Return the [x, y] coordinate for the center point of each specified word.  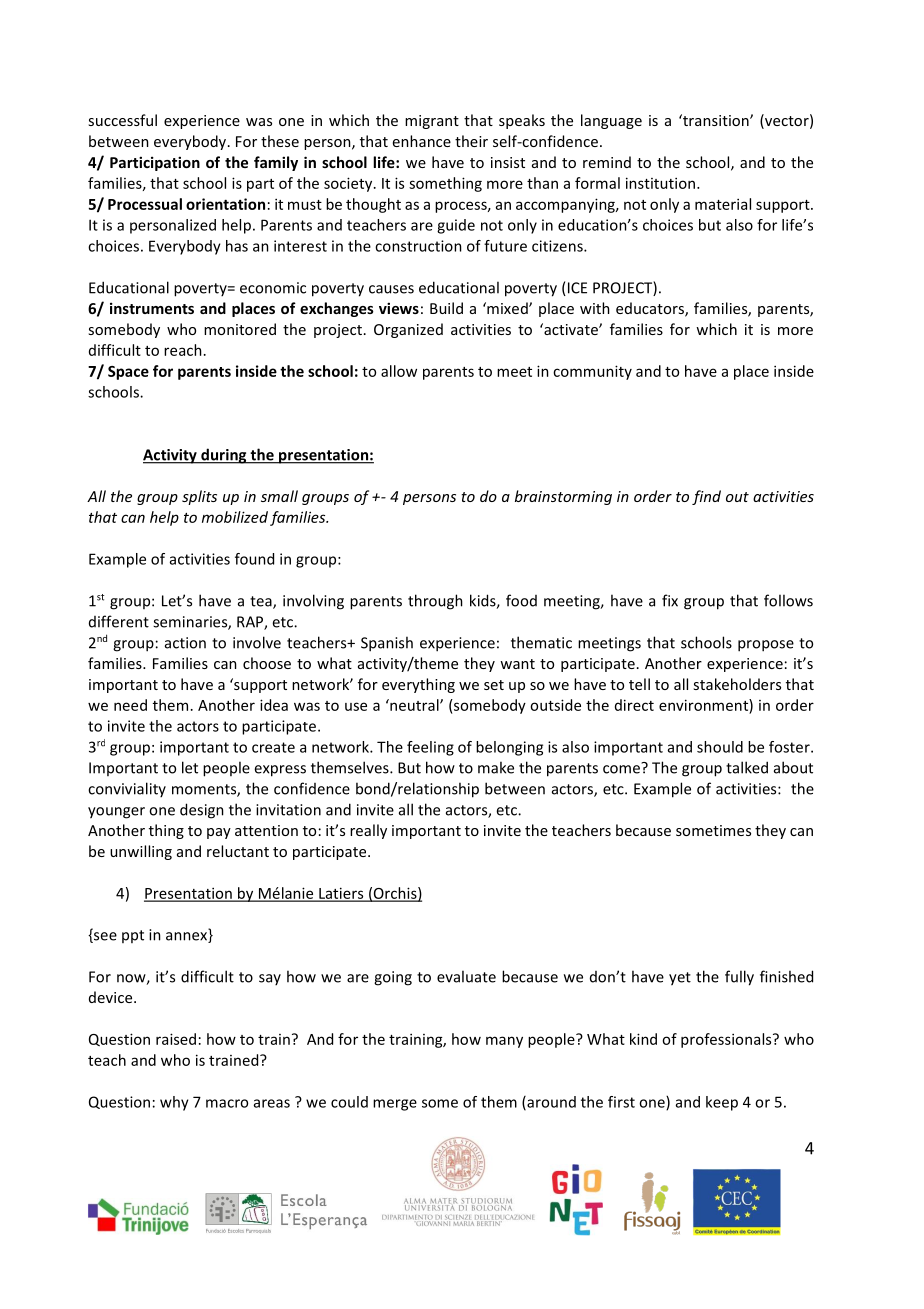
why [174, 1103]
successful [122, 120]
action [185, 643]
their [471, 141]
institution [662, 183]
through [435, 602]
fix [670, 600]
